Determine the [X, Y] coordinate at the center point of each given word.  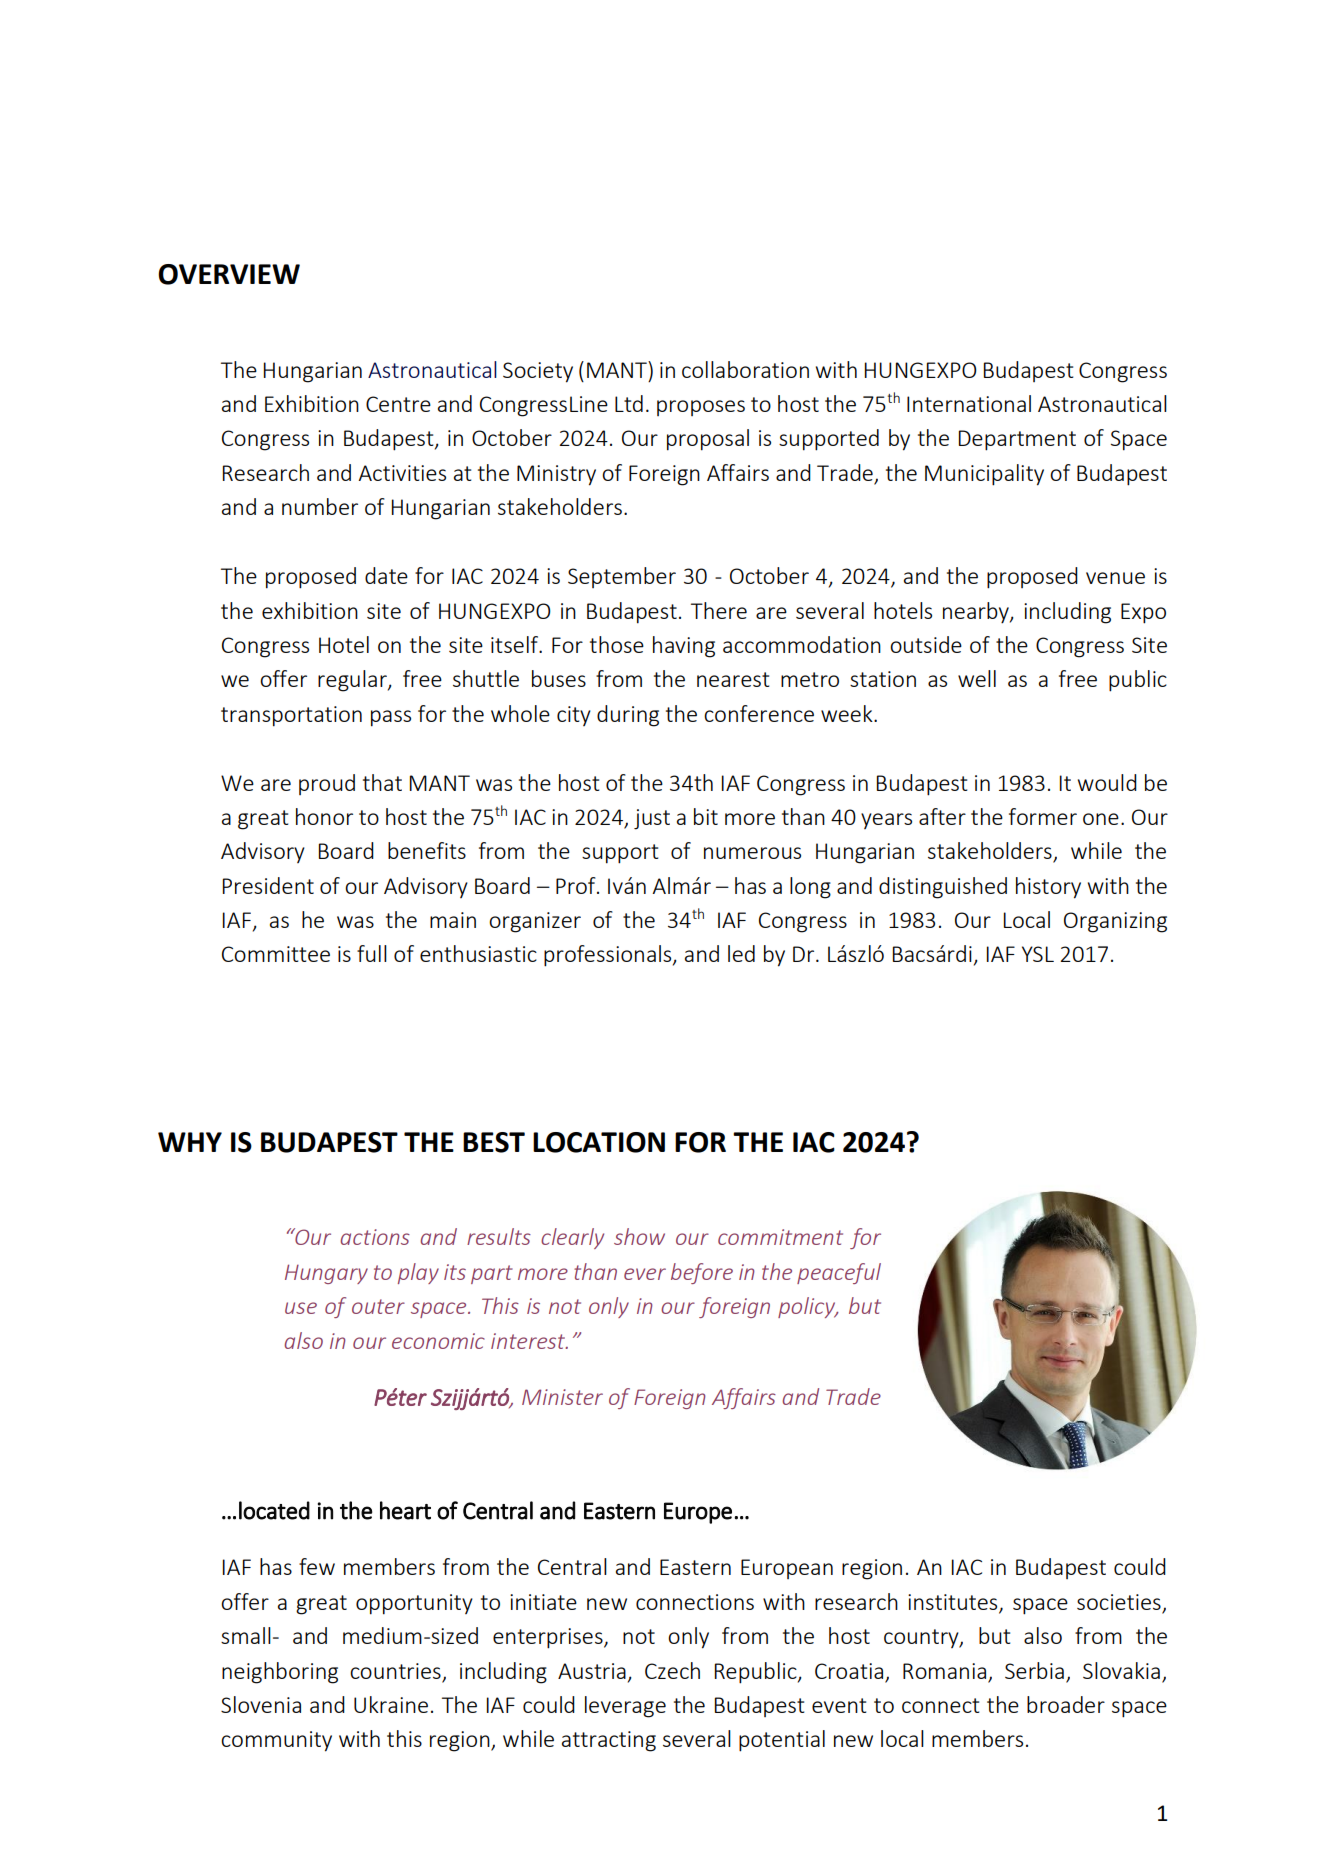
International [969, 403]
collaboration [745, 369]
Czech [672, 1670]
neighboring [280, 1673]
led [741, 953]
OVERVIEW [229, 274]
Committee [276, 954]
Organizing [1115, 922]
